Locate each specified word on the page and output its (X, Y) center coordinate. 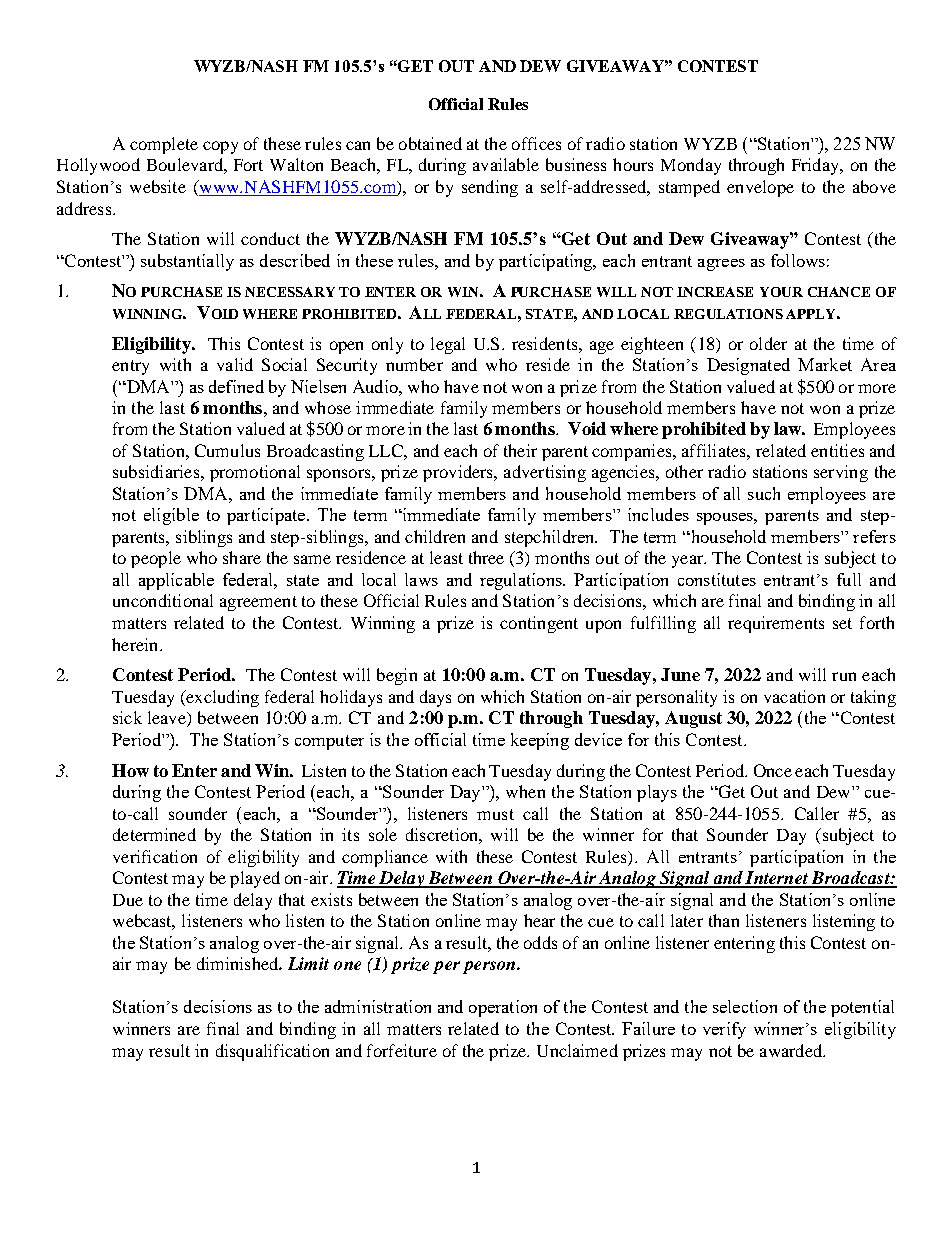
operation (503, 1008)
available (506, 164)
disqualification (272, 1052)
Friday (816, 166)
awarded (792, 1050)
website (158, 186)
